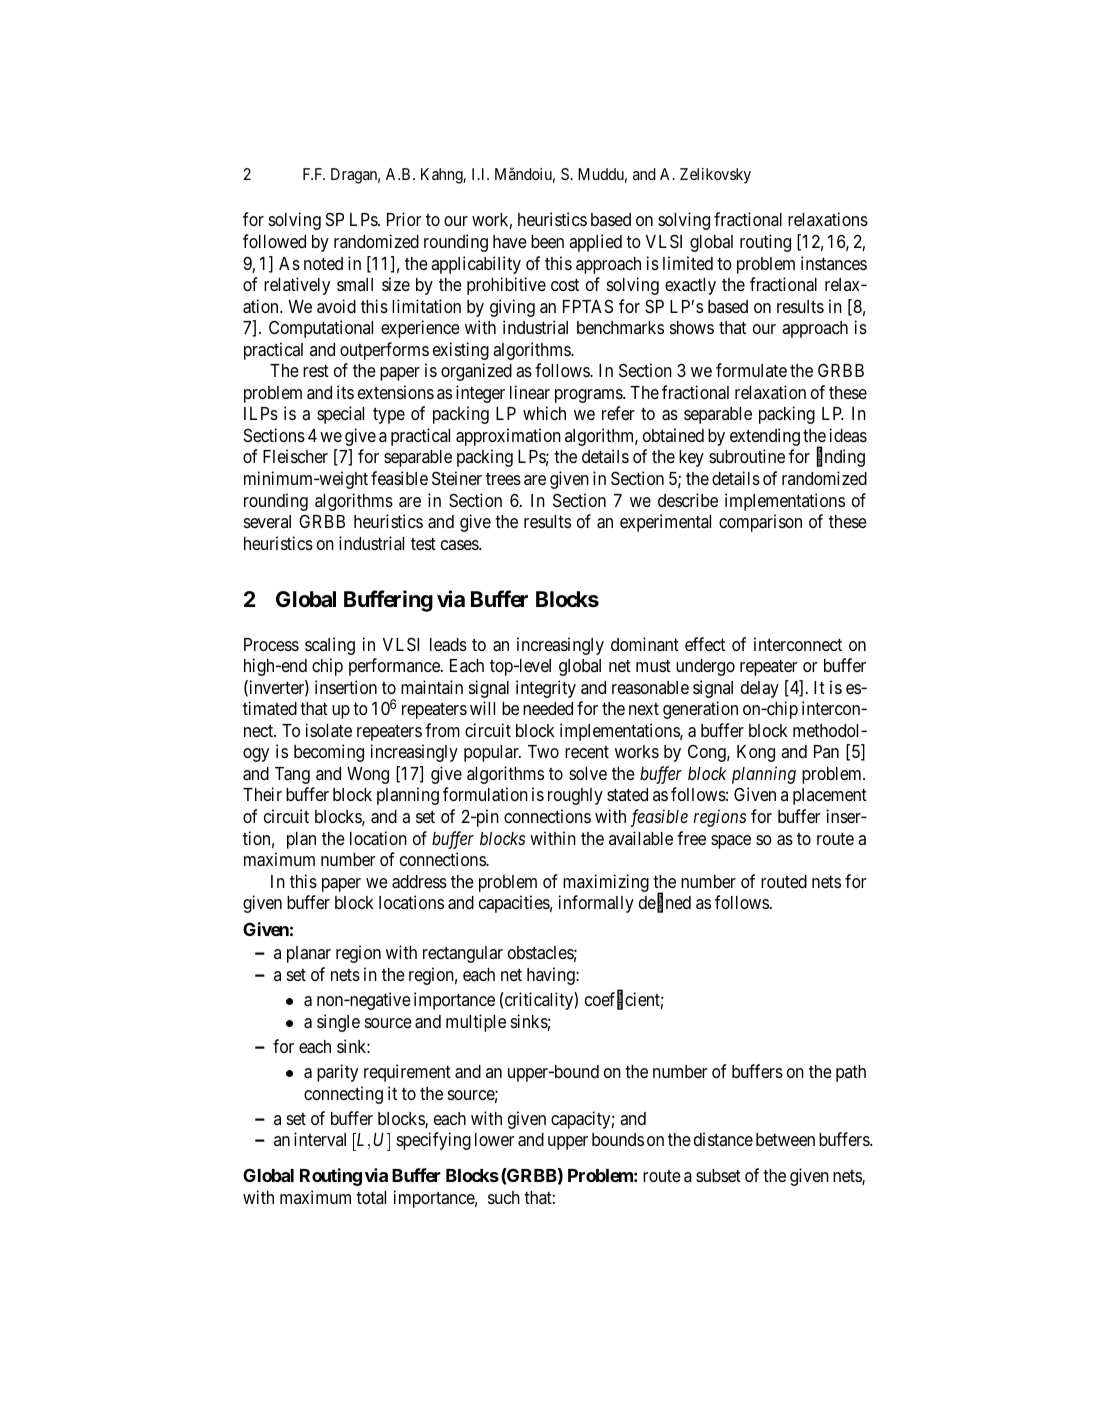 The width and height of the screenshot is (1103, 1428). I want to click on delay, so click(760, 689).
